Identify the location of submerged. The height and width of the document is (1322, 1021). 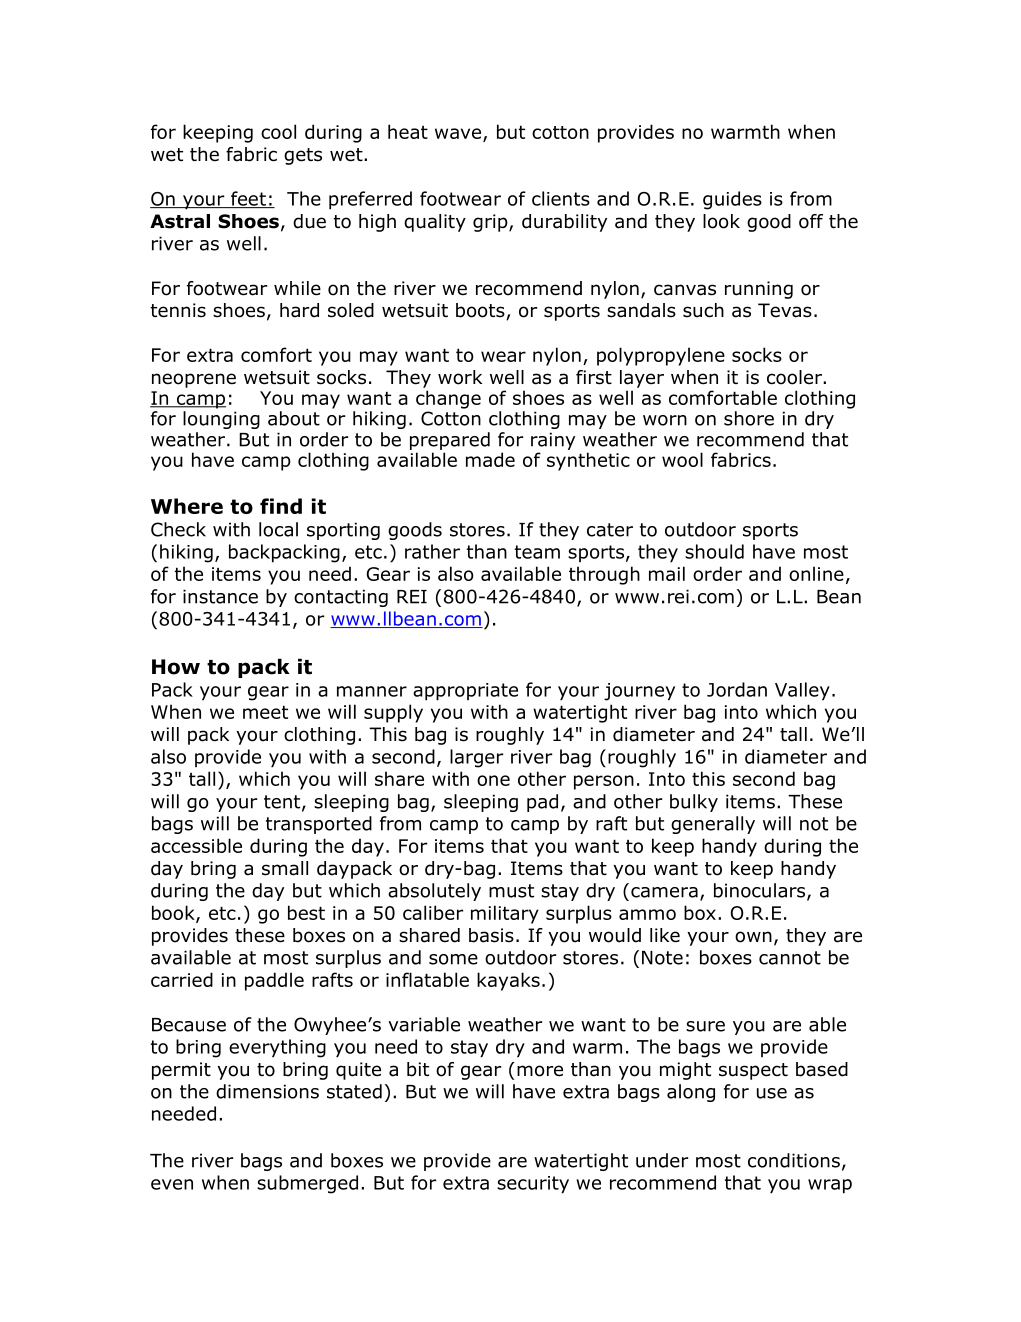
(307, 1184).
